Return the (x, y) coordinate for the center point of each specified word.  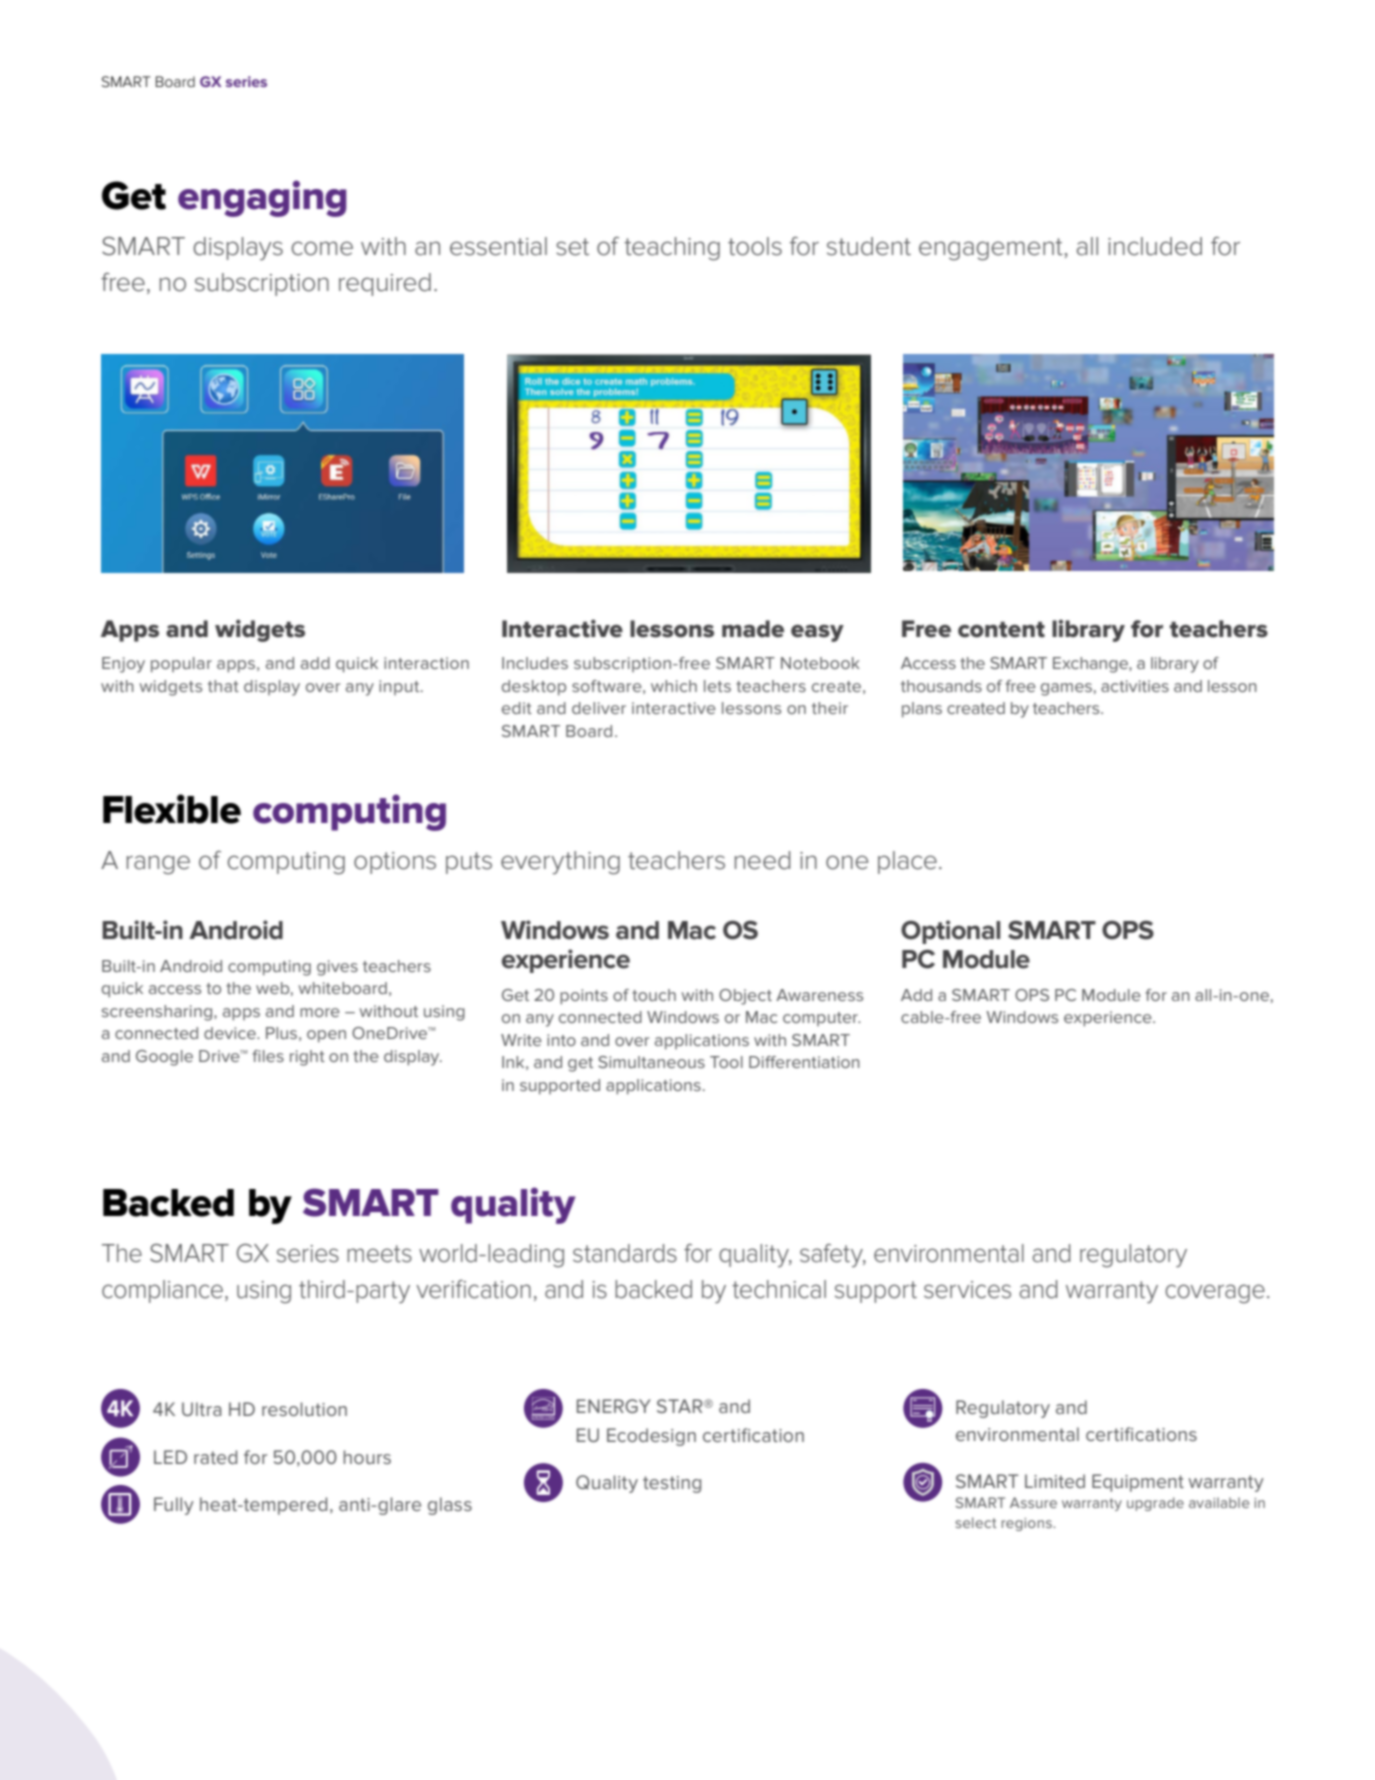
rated (215, 1457)
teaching (672, 248)
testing (672, 1484)
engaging (262, 198)
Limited (1055, 1481)
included (1155, 246)
